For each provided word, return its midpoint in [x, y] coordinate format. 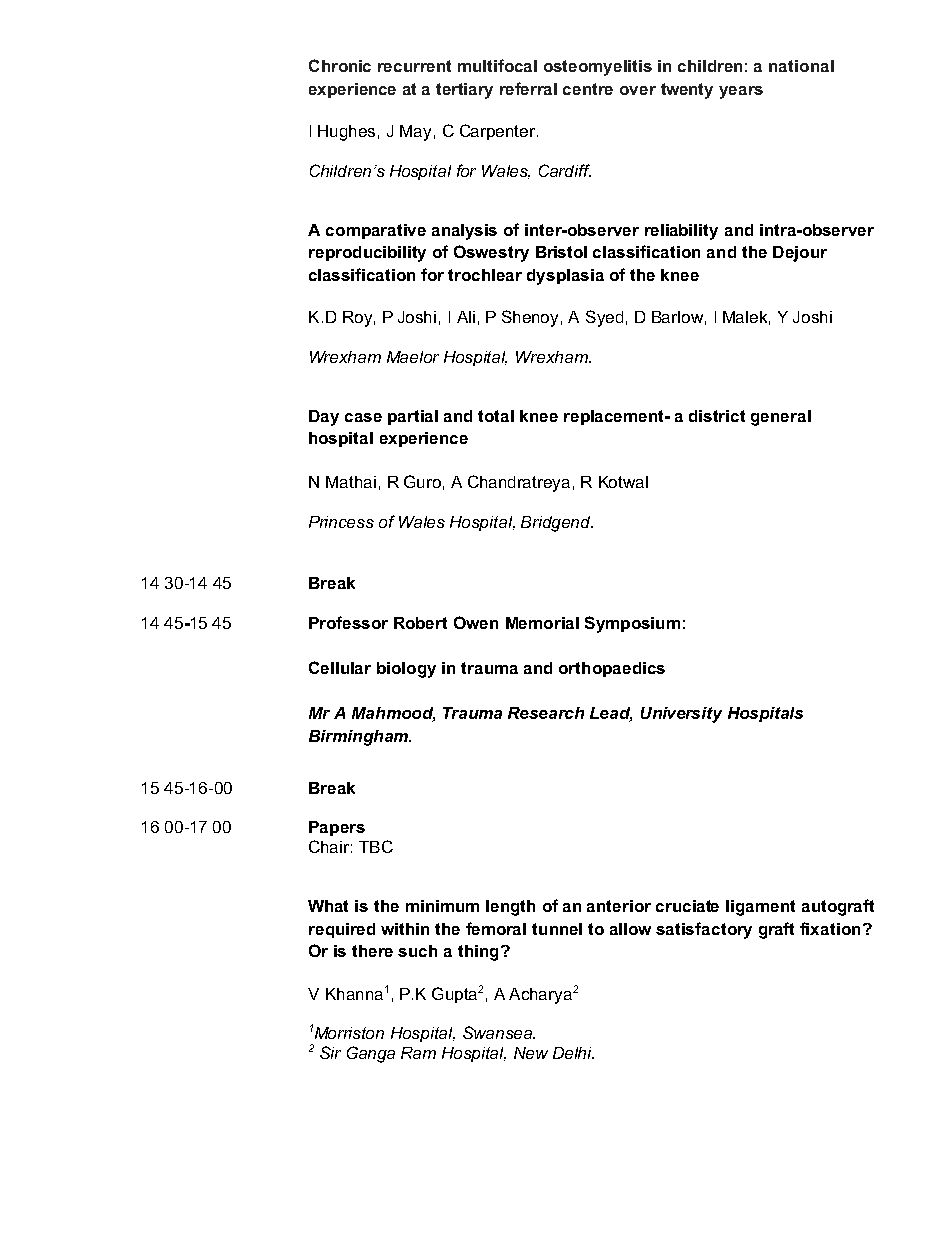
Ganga [371, 1054]
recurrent [414, 66]
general [781, 418]
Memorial [542, 623]
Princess [341, 522]
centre [588, 89]
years [741, 92]
